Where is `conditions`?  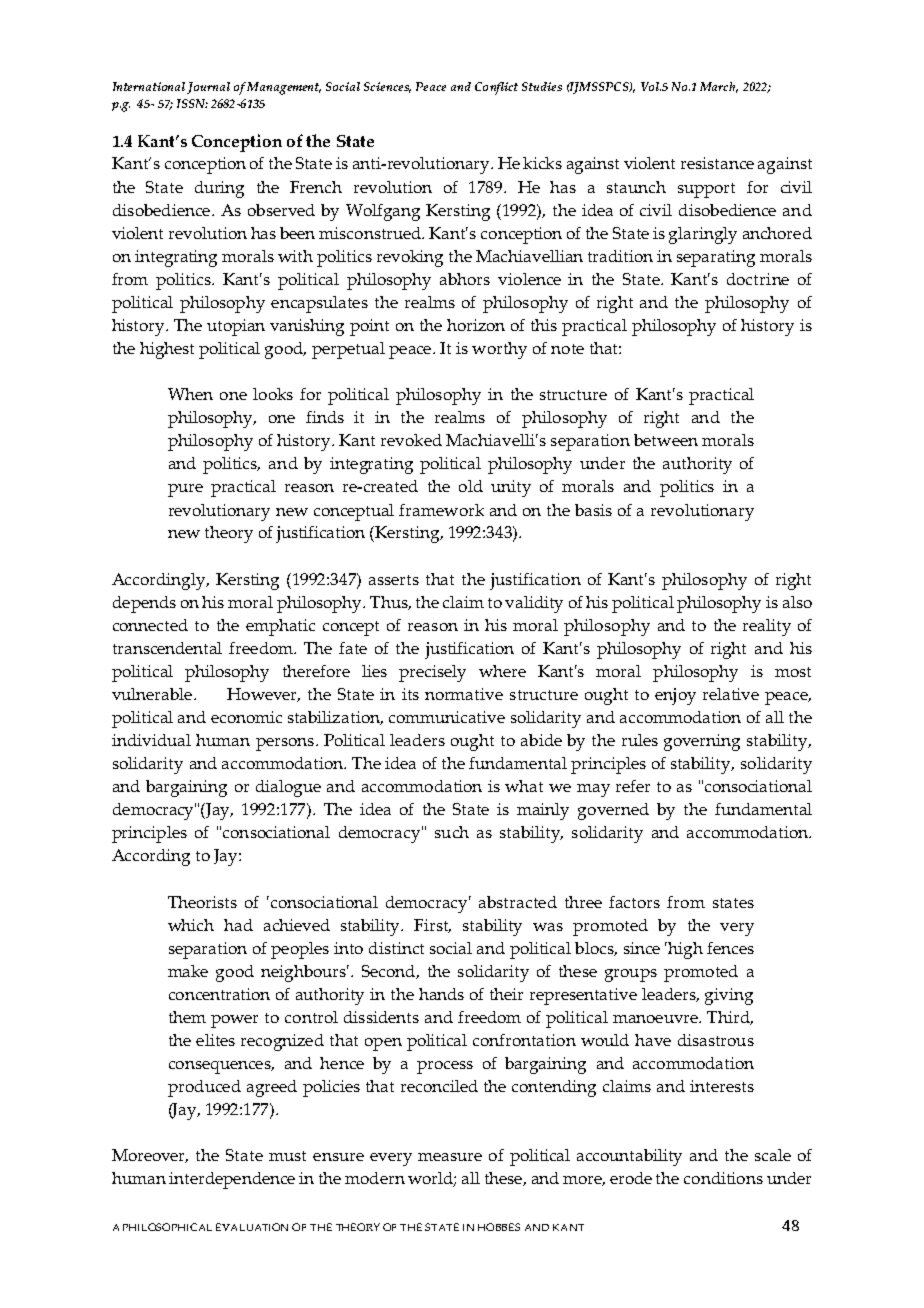
conditions is located at coordinates (723, 1178).
